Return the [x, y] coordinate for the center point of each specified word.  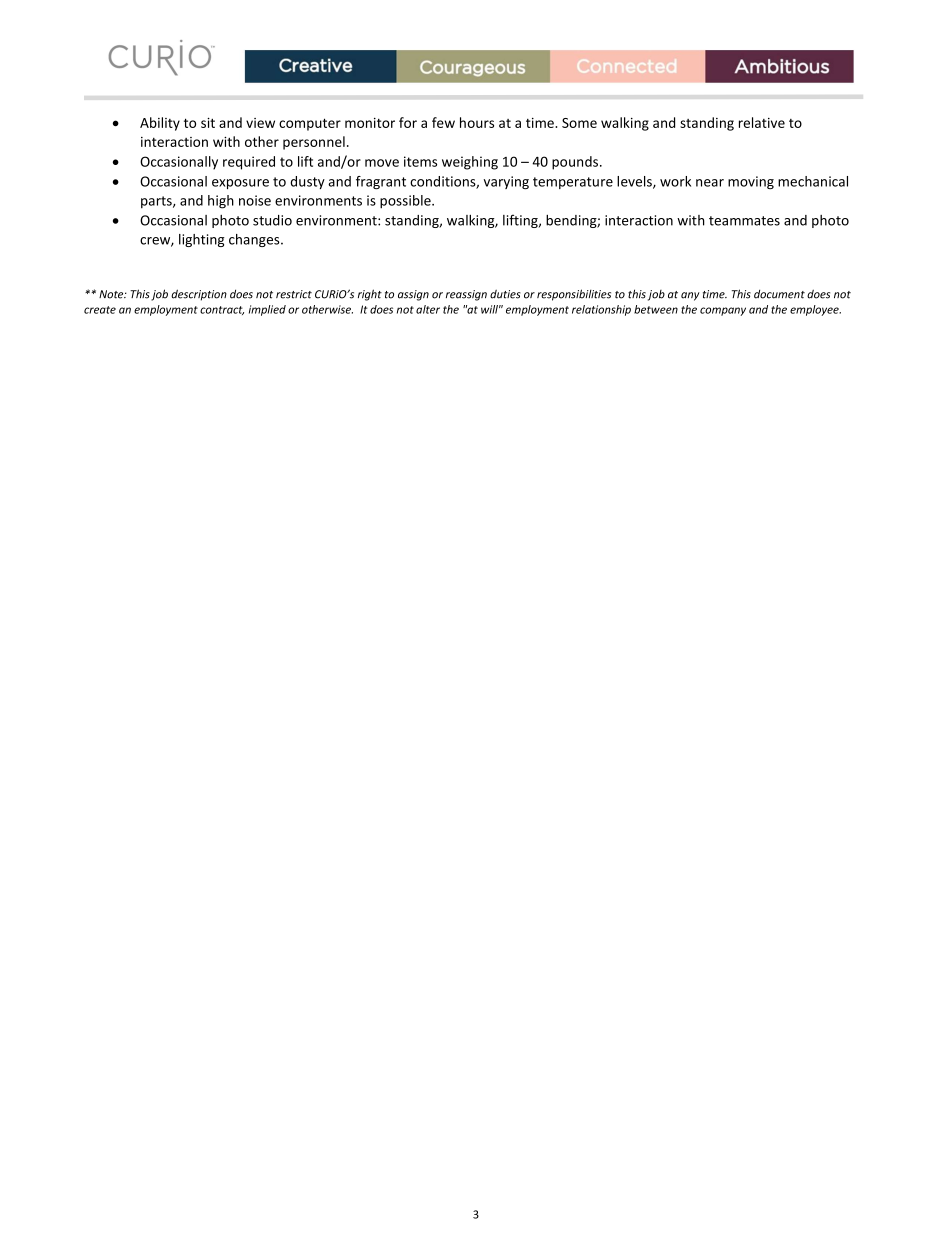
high [221, 202]
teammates [744, 221]
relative [762, 122]
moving [751, 182]
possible [406, 202]
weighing [470, 163]
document [779, 294]
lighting [202, 240]
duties [505, 294]
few [443, 122]
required [249, 163]
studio [272, 220]
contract [222, 310]
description [199, 295]
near [710, 183]
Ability [160, 124]
